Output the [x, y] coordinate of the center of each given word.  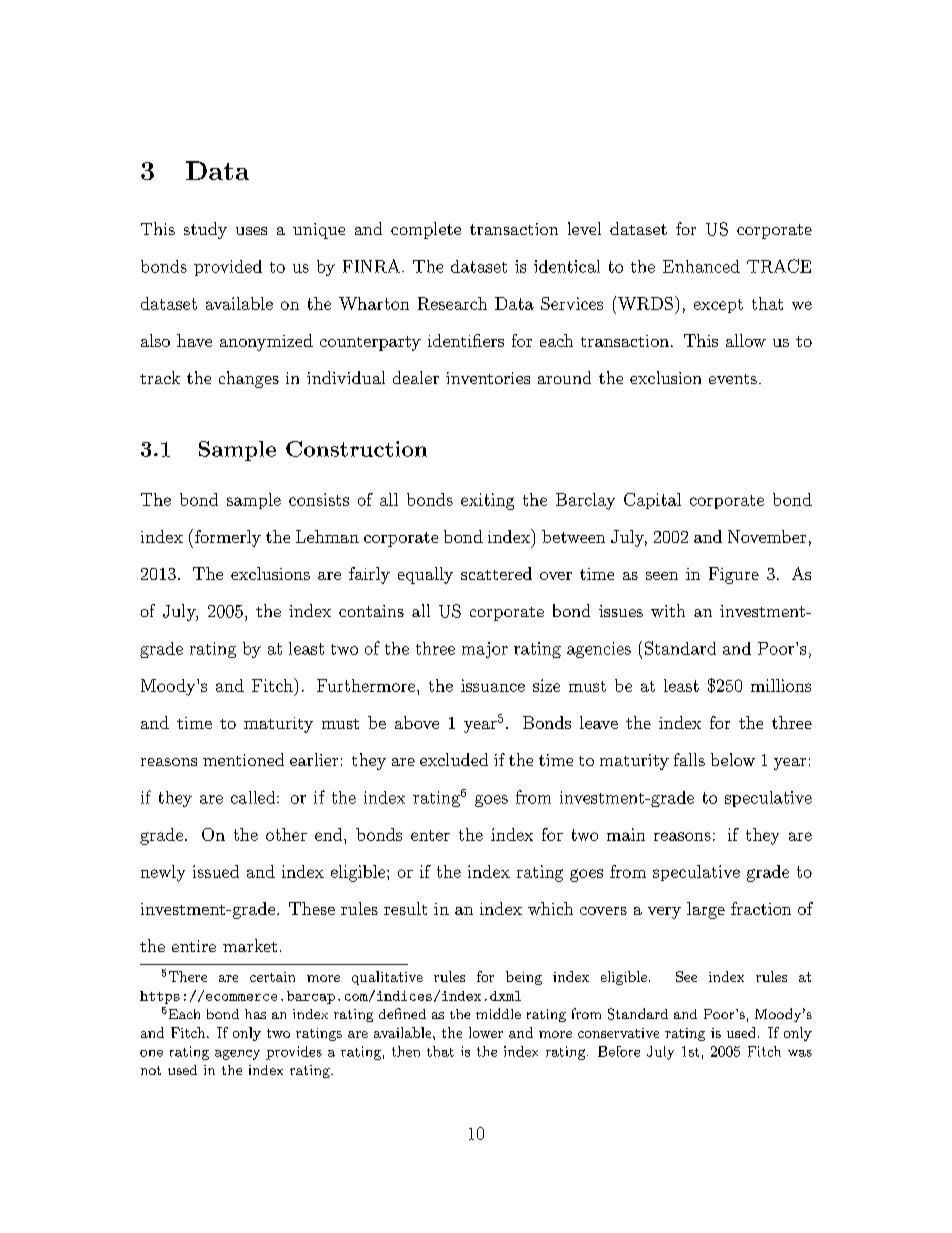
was [800, 1053]
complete [426, 230]
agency [237, 1055]
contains [371, 611]
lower [486, 1032]
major [485, 650]
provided [228, 268]
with [668, 610]
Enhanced [701, 266]
